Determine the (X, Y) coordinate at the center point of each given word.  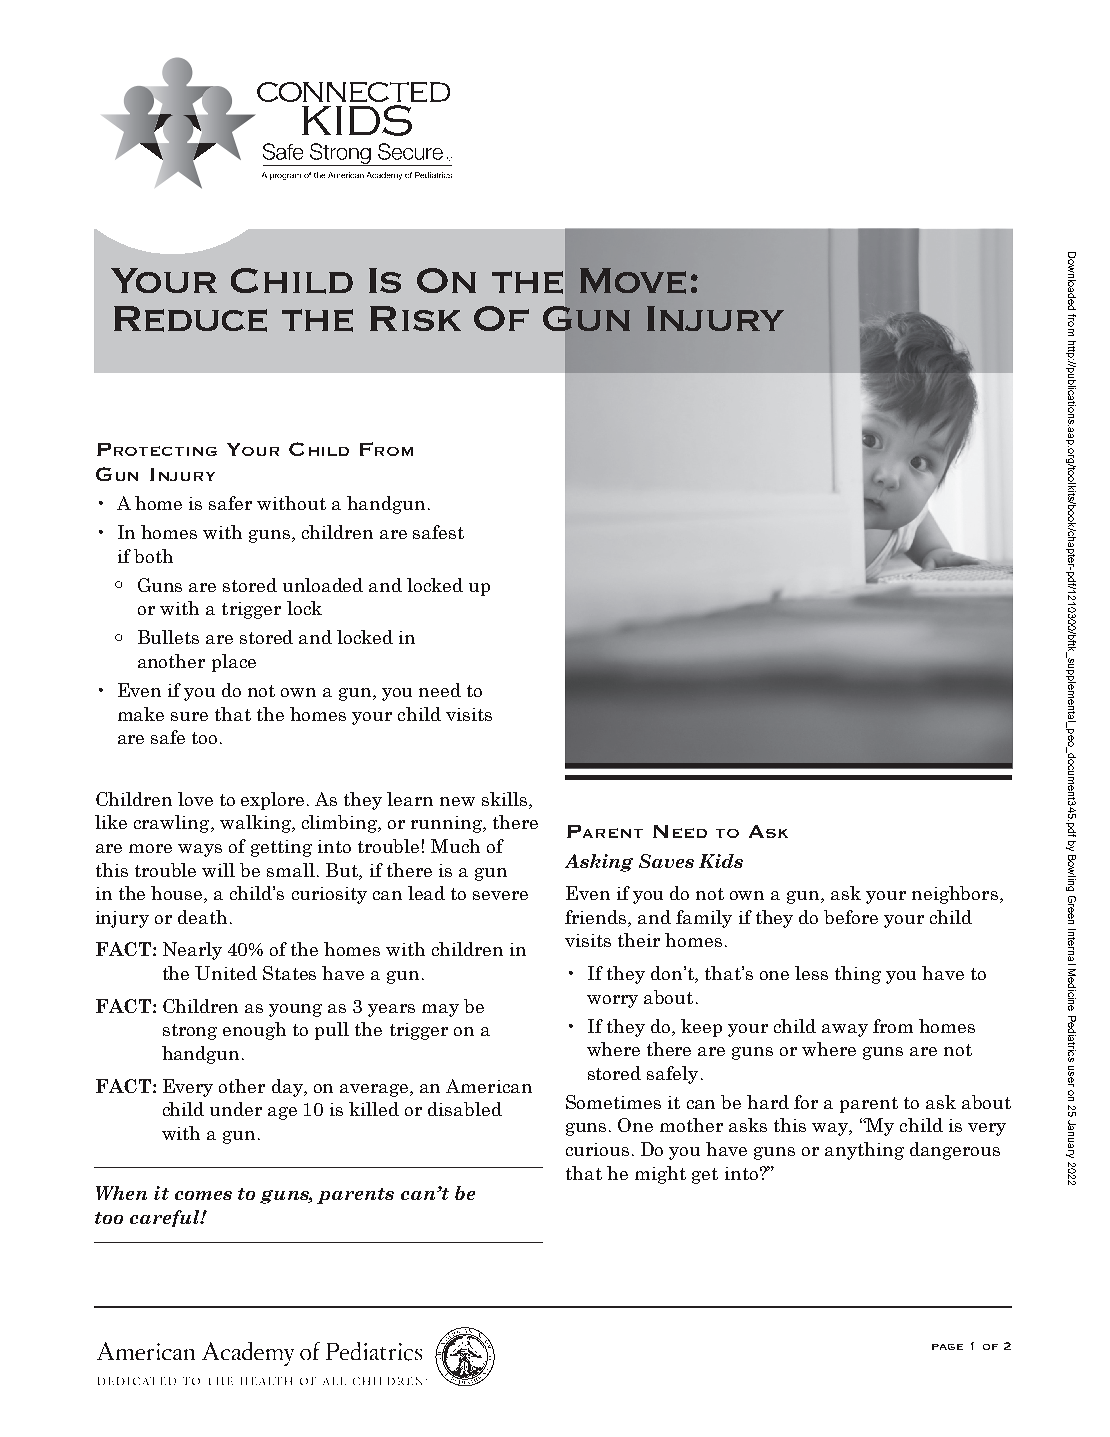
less (811, 973)
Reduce (190, 319)
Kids (721, 861)
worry (612, 1001)
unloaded (323, 585)
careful (166, 1218)
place (234, 663)
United (226, 973)
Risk (415, 318)
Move (633, 281)
